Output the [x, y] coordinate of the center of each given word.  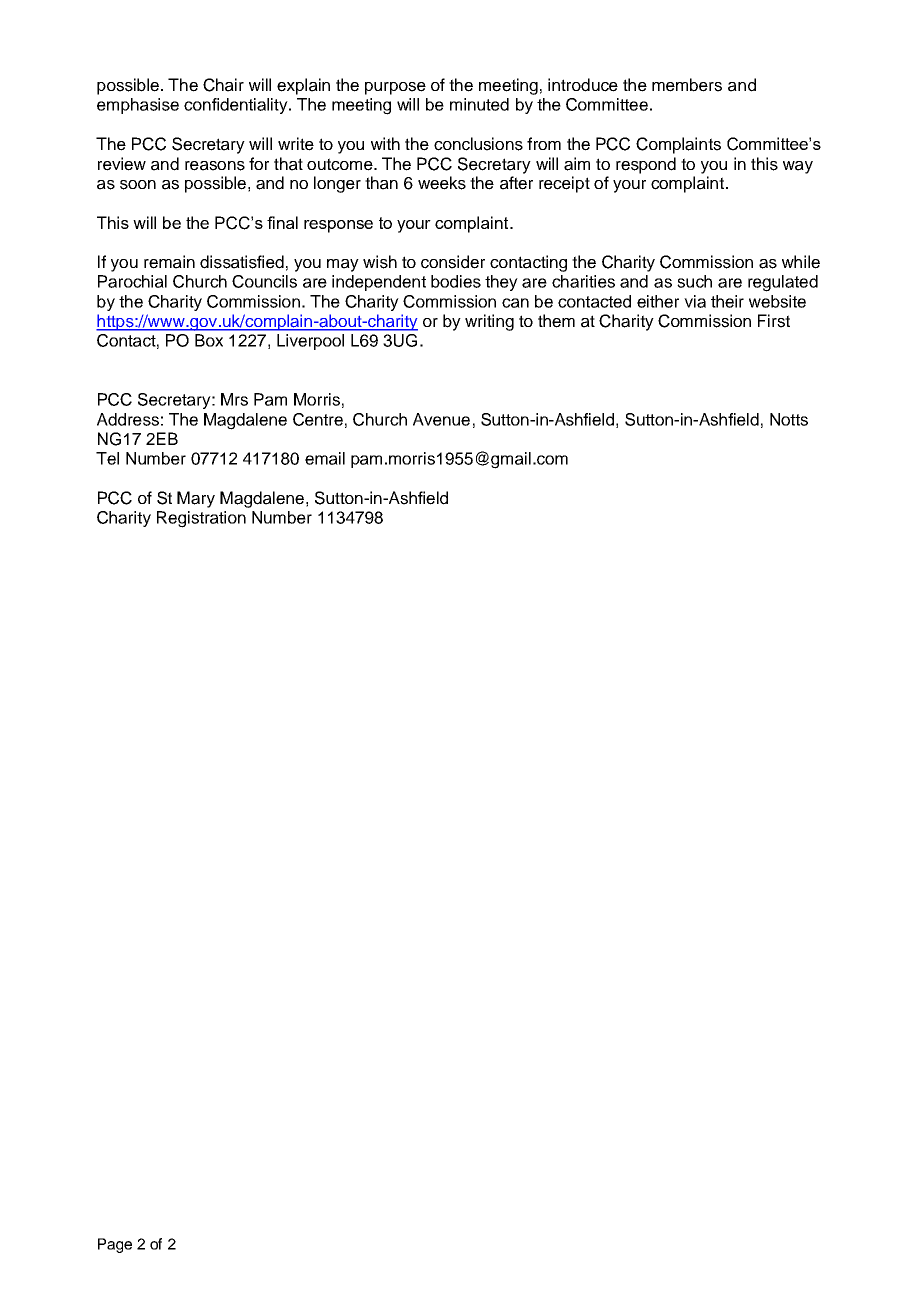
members [687, 85]
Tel [107, 458]
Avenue [441, 419]
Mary [196, 499]
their [727, 301]
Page [115, 1245]
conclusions [478, 144]
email [325, 458]
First [774, 321]
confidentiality [237, 106]
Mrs [234, 399]
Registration [201, 519]
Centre [318, 419]
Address [128, 419]
